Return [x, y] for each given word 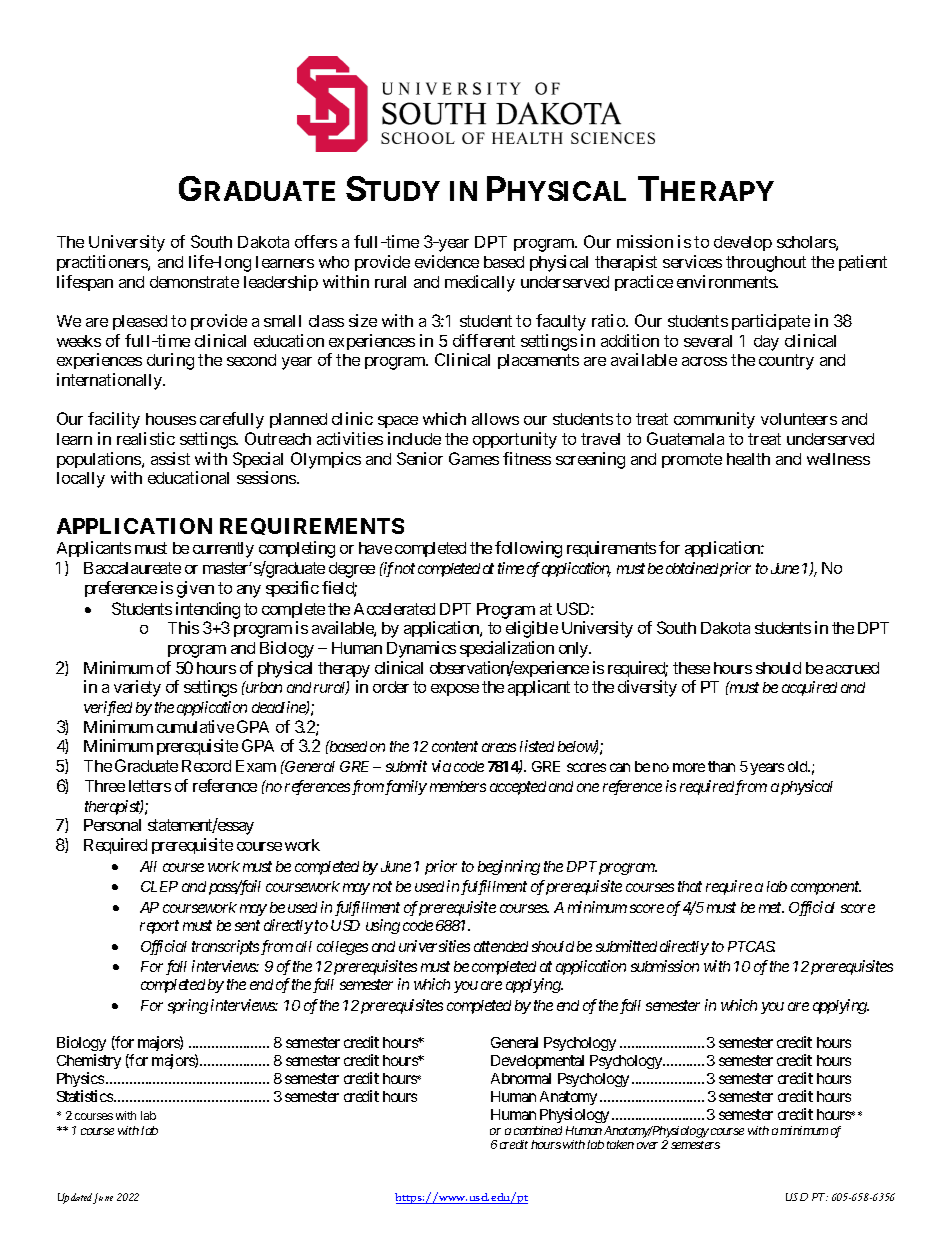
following [528, 549]
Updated [76, 1198]
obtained [692, 568]
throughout [766, 264]
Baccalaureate [132, 568]
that [690, 886]
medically [480, 283]
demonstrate [194, 282]
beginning [509, 867]
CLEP [159, 886]
